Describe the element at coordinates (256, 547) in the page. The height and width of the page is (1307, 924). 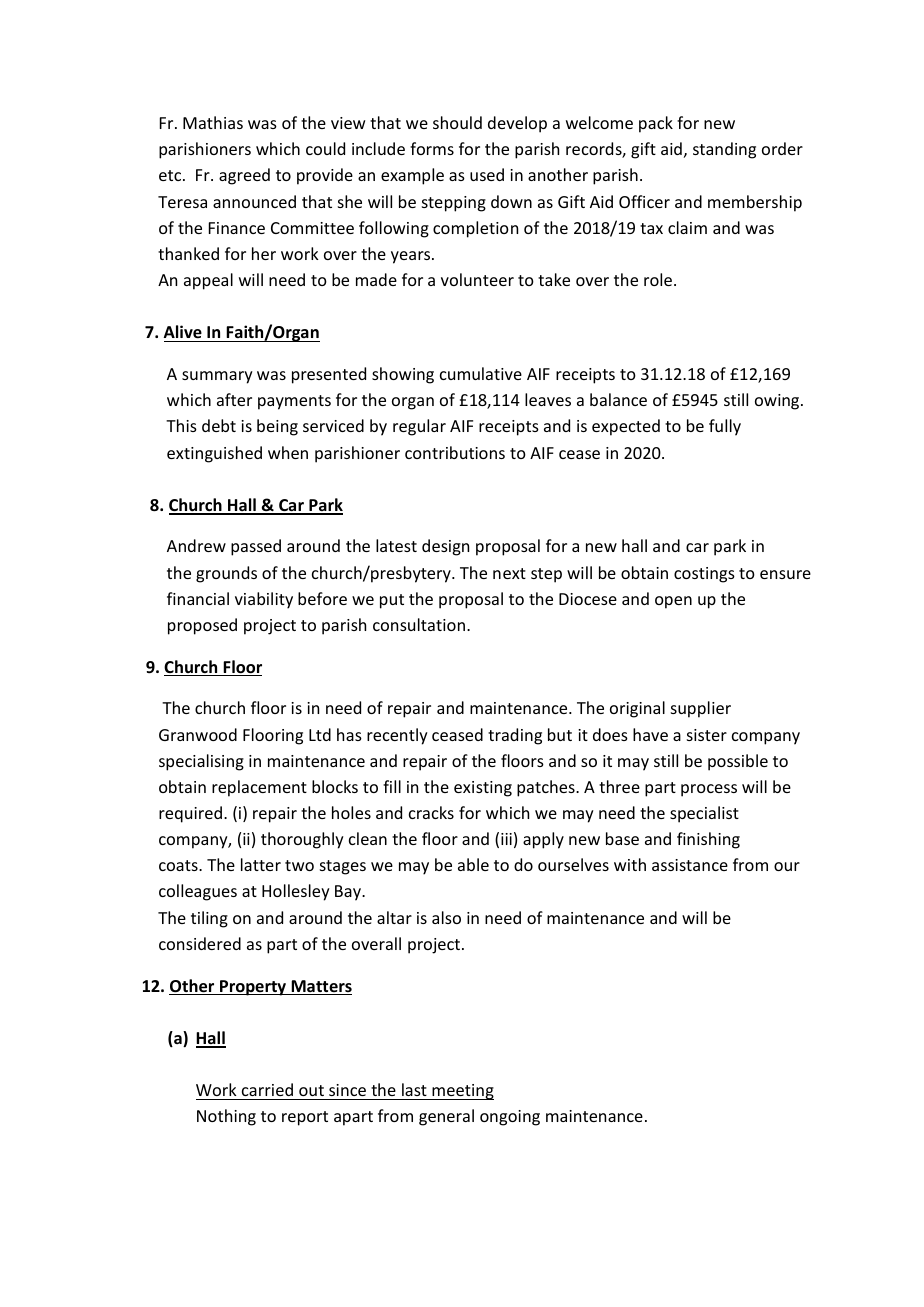
I see `passed` at that location.
